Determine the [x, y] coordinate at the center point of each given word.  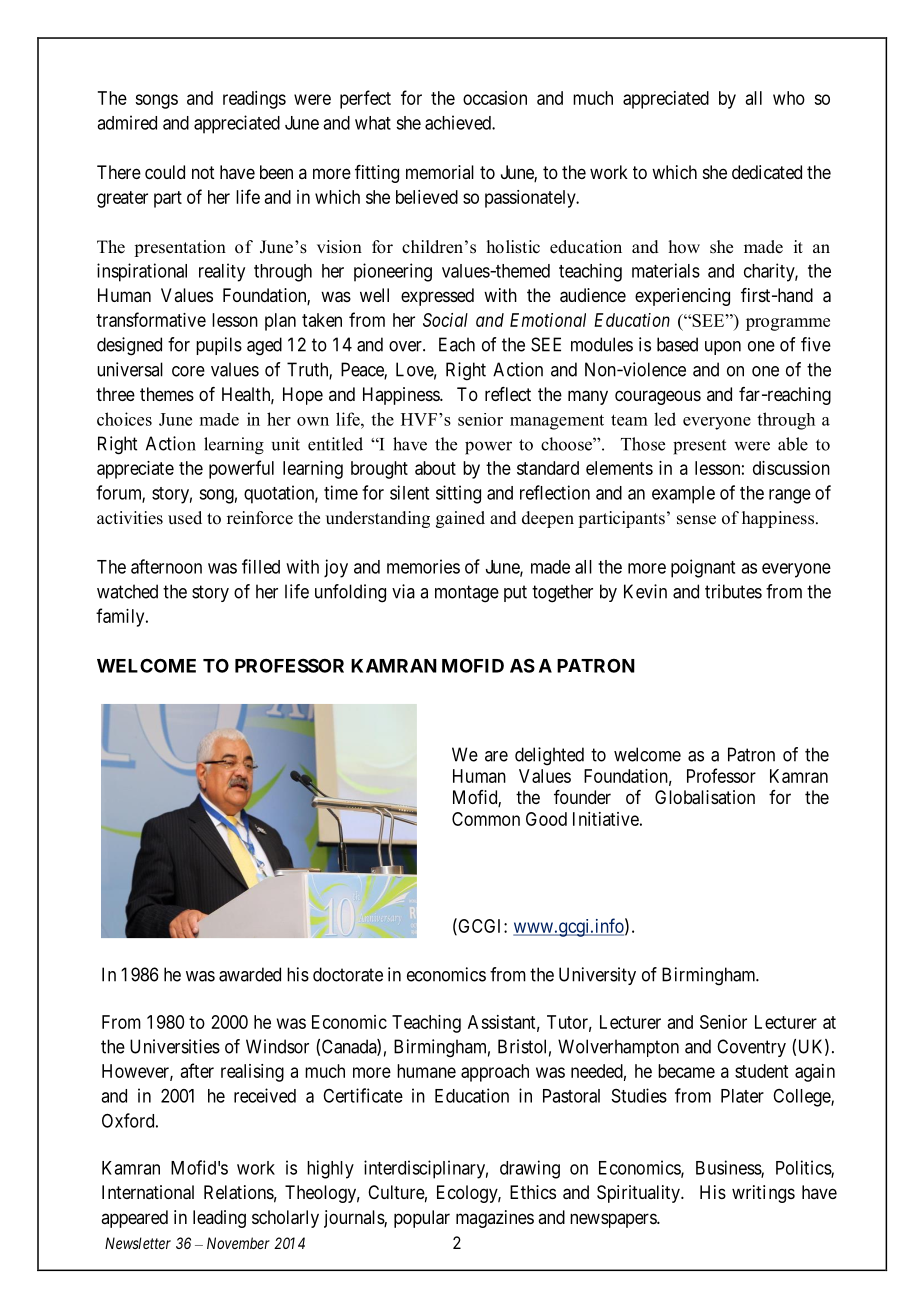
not [203, 172]
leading [219, 1219]
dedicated [767, 172]
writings [763, 1194]
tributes [733, 591]
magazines [495, 1219]
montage [467, 594]
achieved [459, 122]
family [121, 617]
